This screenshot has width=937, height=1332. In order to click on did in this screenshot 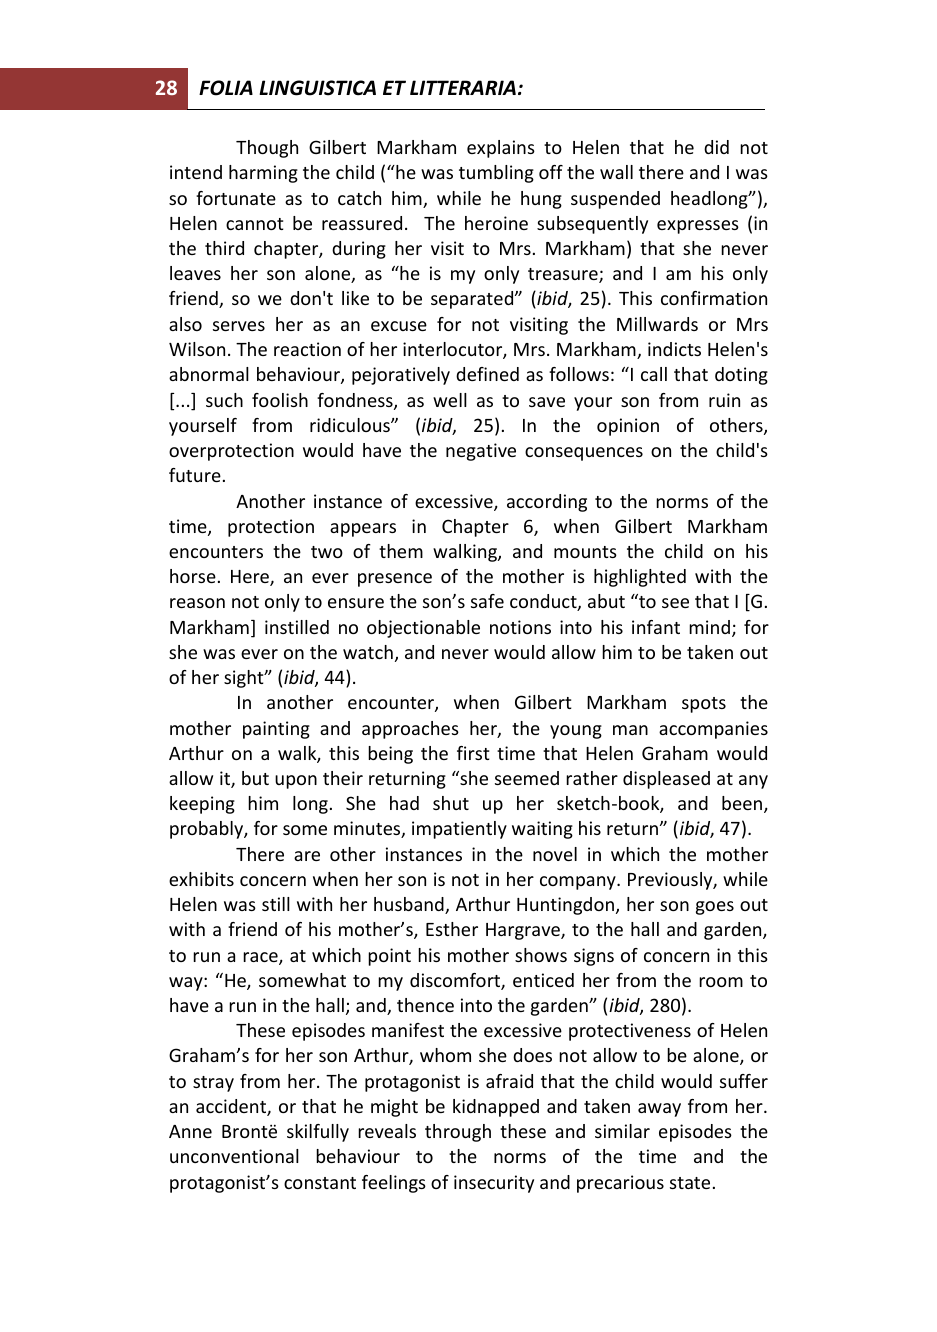, I will do `click(716, 147)`.
